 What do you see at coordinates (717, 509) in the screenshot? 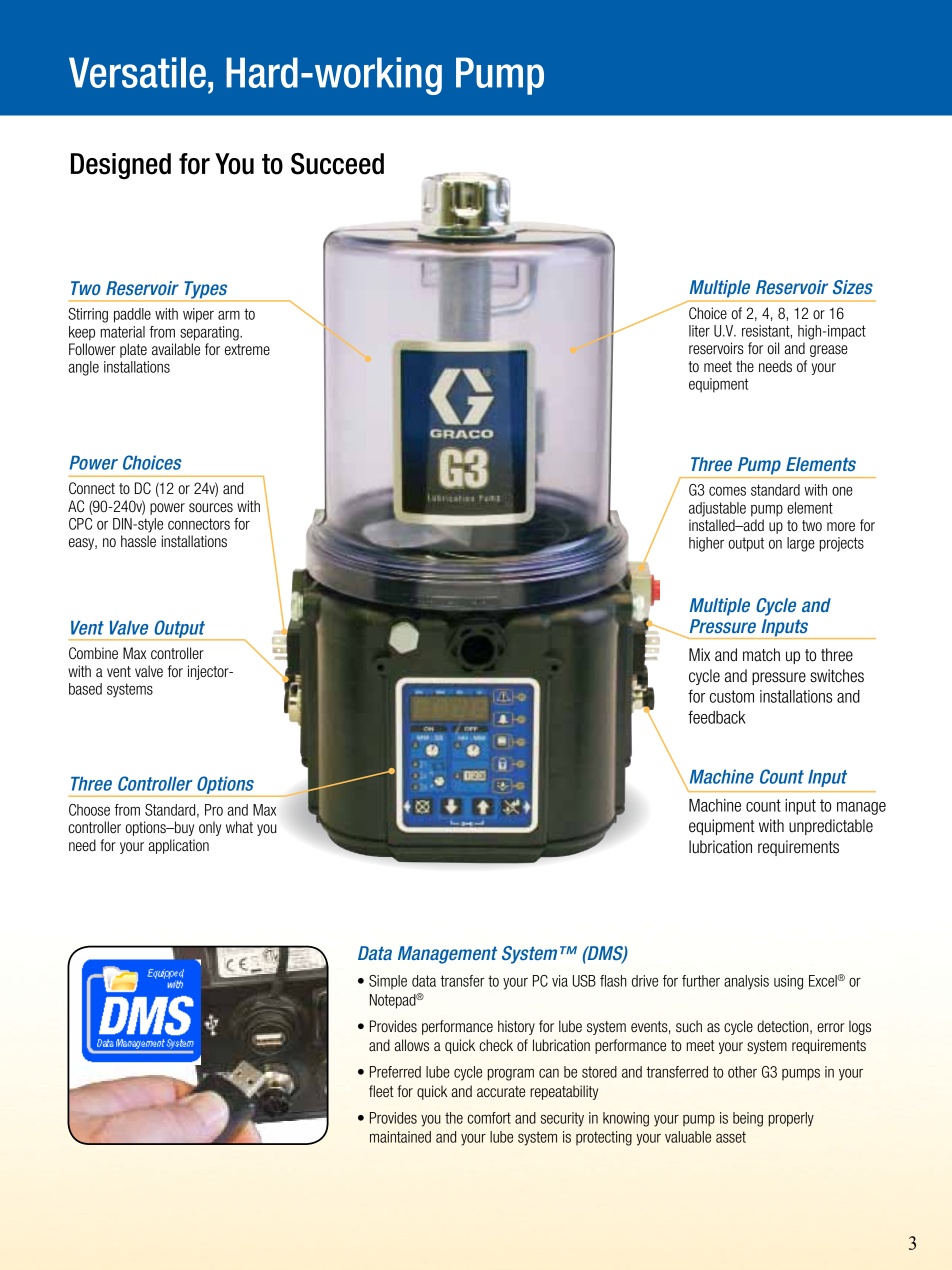
I see `adjustable` at bounding box center [717, 509].
